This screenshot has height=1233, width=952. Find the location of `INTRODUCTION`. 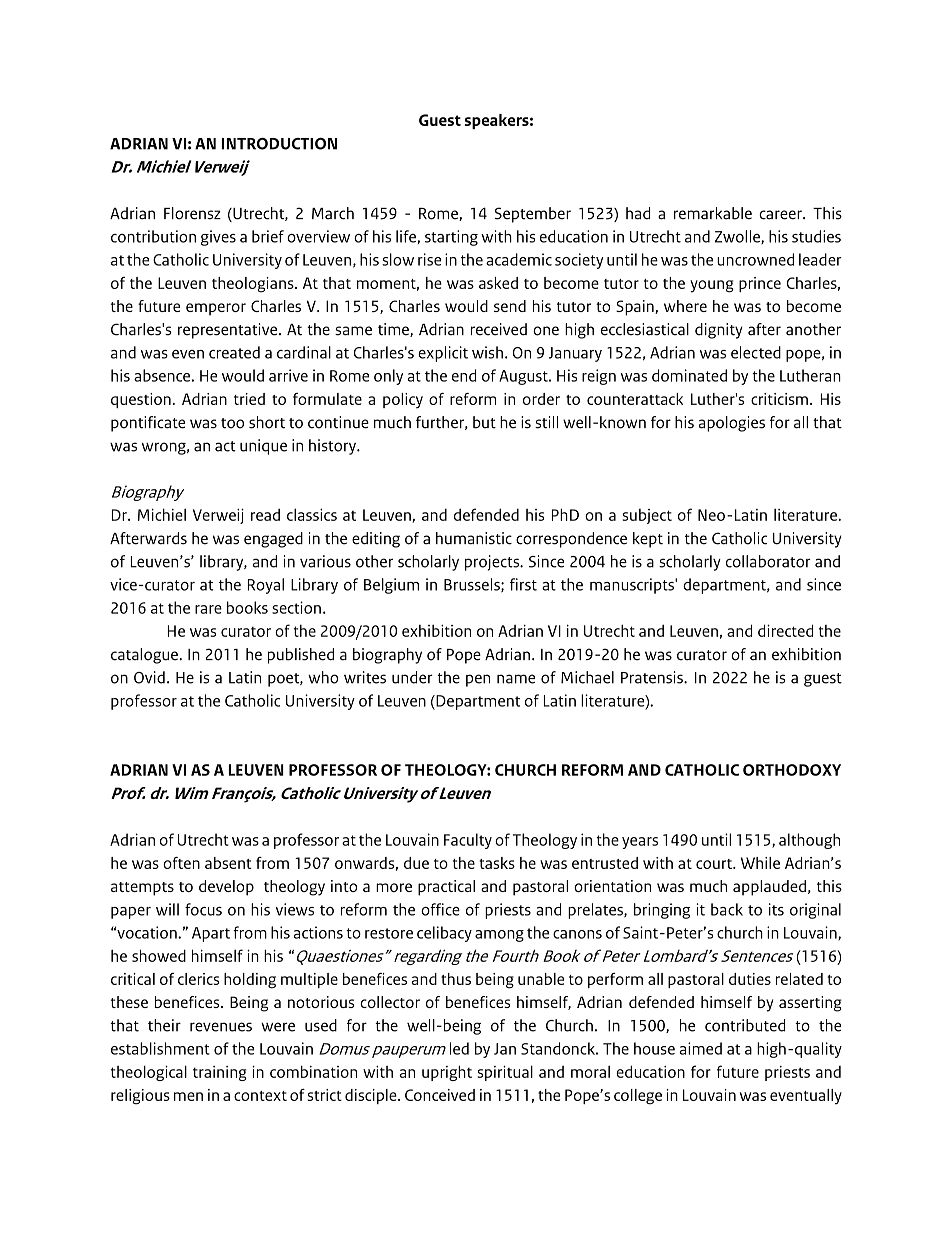

INTRODUCTION is located at coordinates (279, 144).
